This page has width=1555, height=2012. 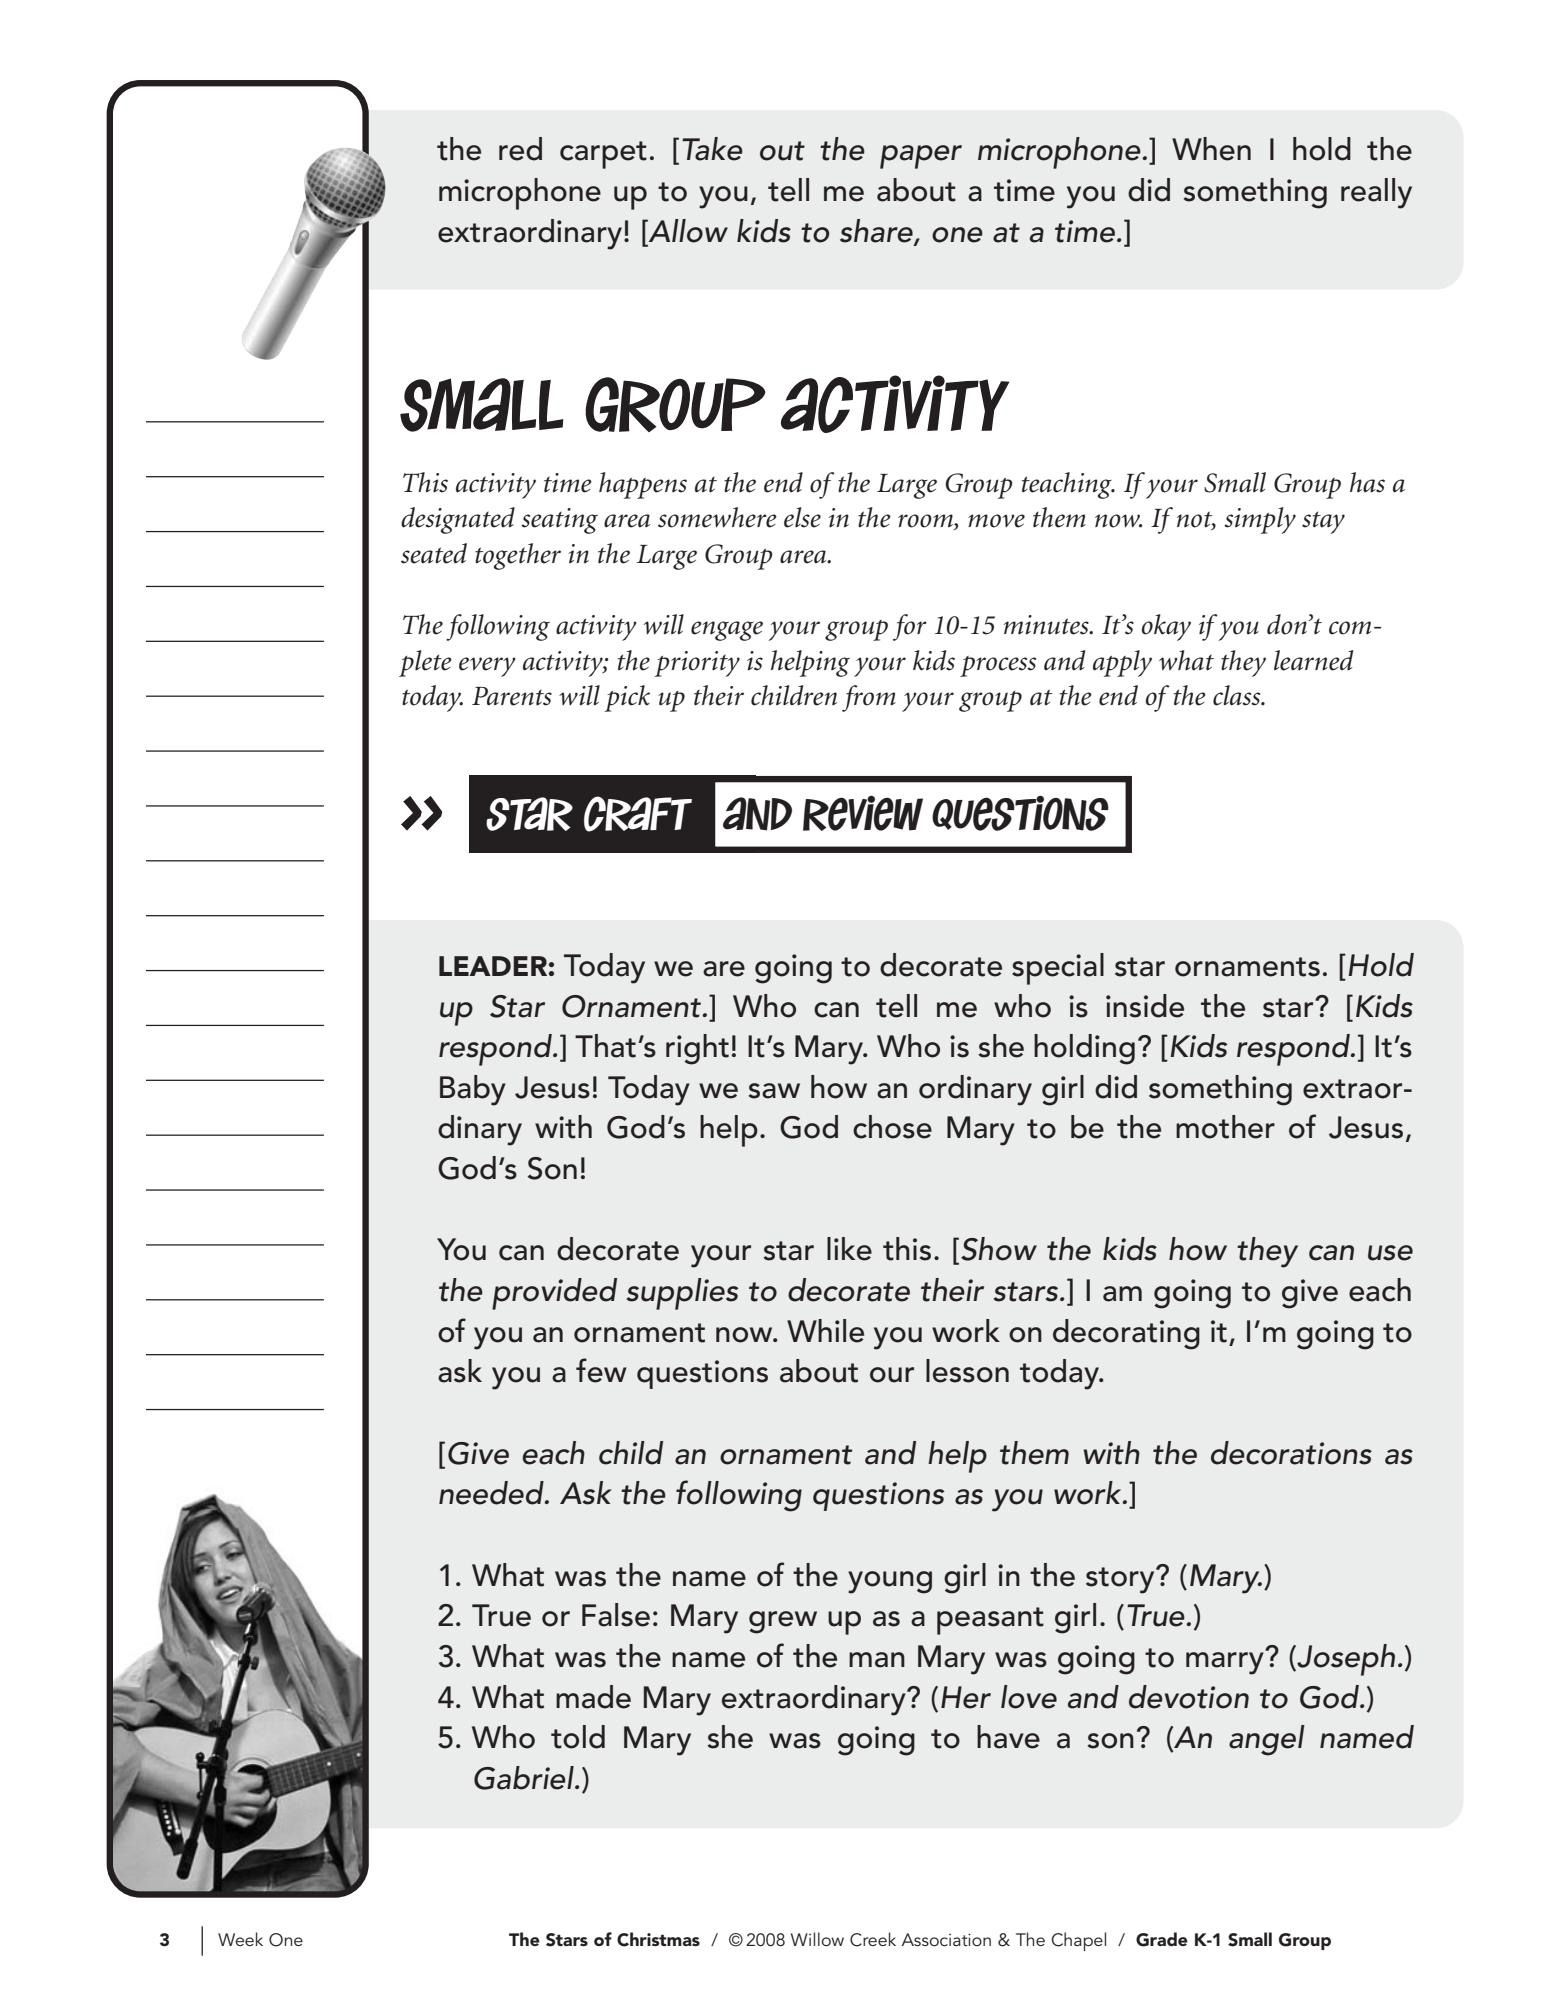 What do you see at coordinates (873, 1939) in the page?
I see `Creek` at bounding box center [873, 1939].
